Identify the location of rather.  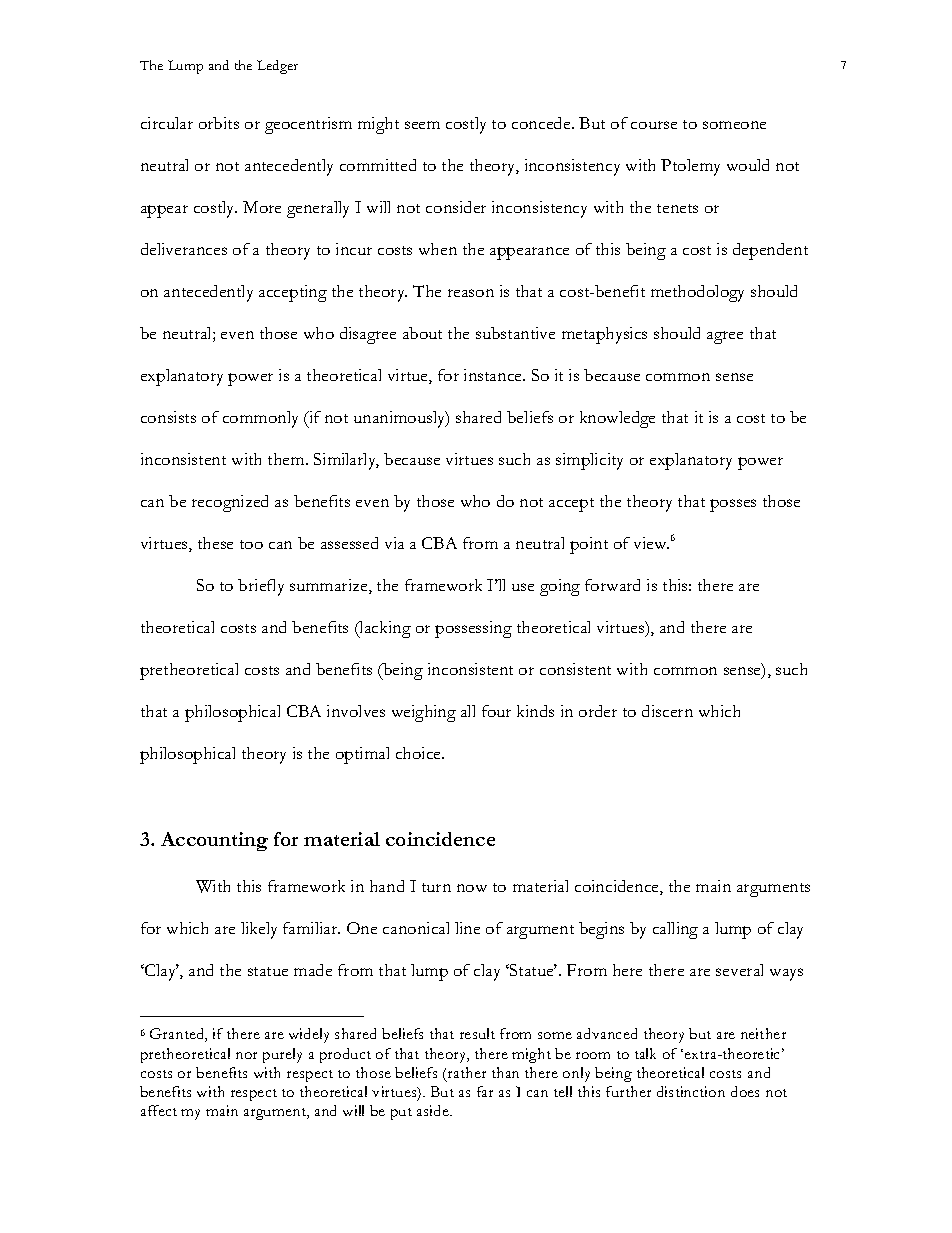
(467, 1072).
